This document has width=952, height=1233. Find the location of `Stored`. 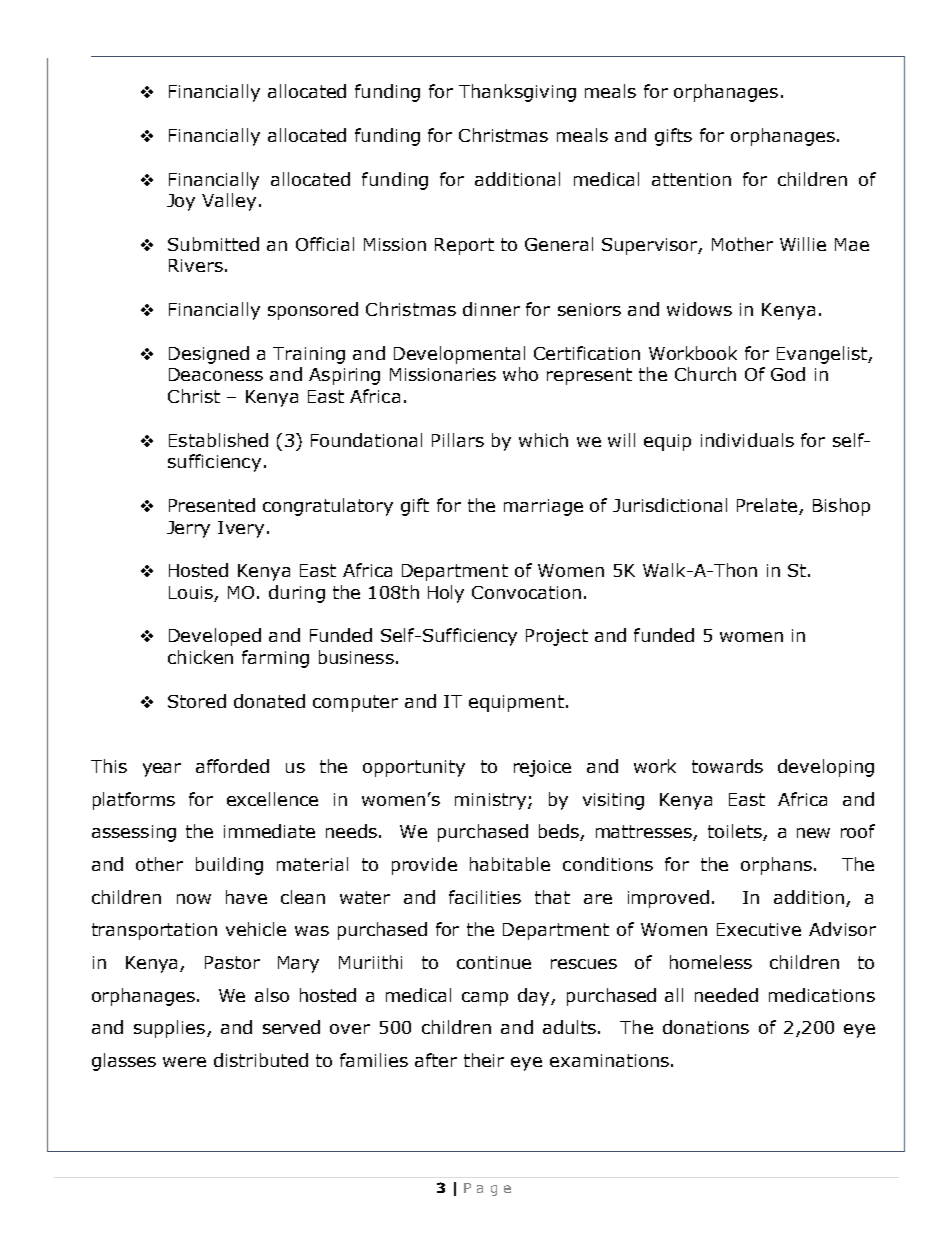

Stored is located at coordinates (197, 701).
